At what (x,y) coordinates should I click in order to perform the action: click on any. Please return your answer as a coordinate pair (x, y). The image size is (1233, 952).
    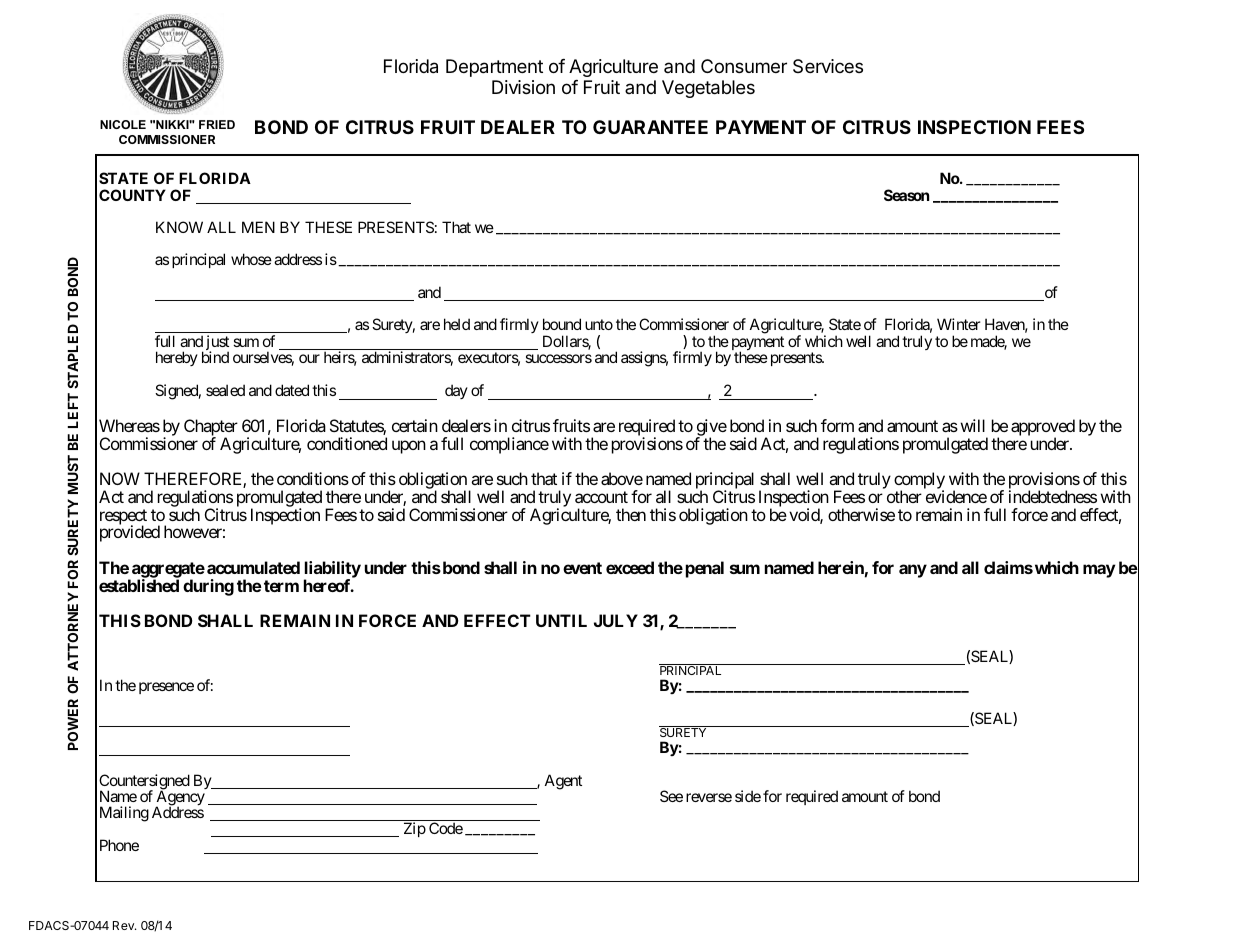
    Looking at the image, I should click on (913, 571).
